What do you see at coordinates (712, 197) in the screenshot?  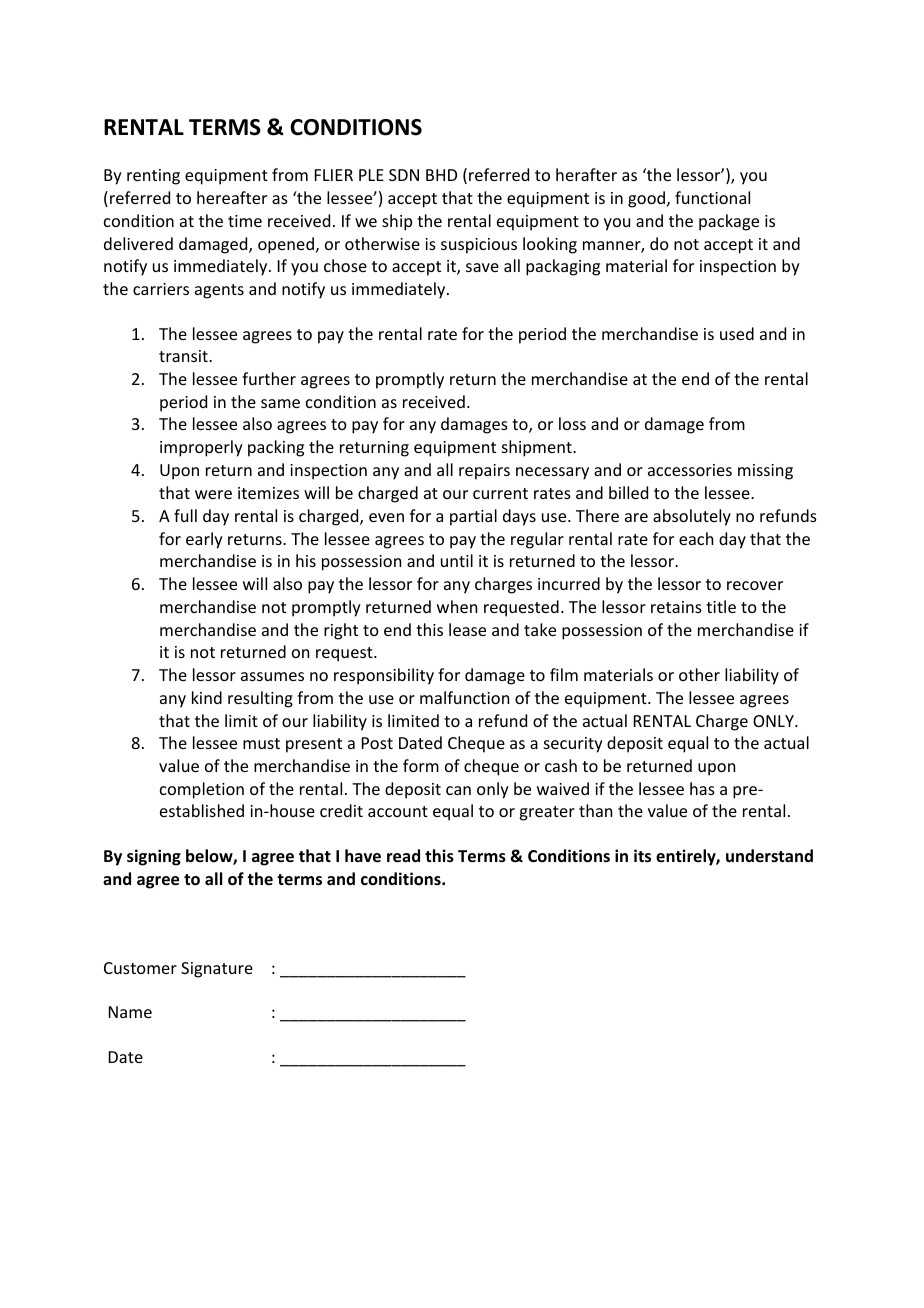 I see `functional` at bounding box center [712, 197].
